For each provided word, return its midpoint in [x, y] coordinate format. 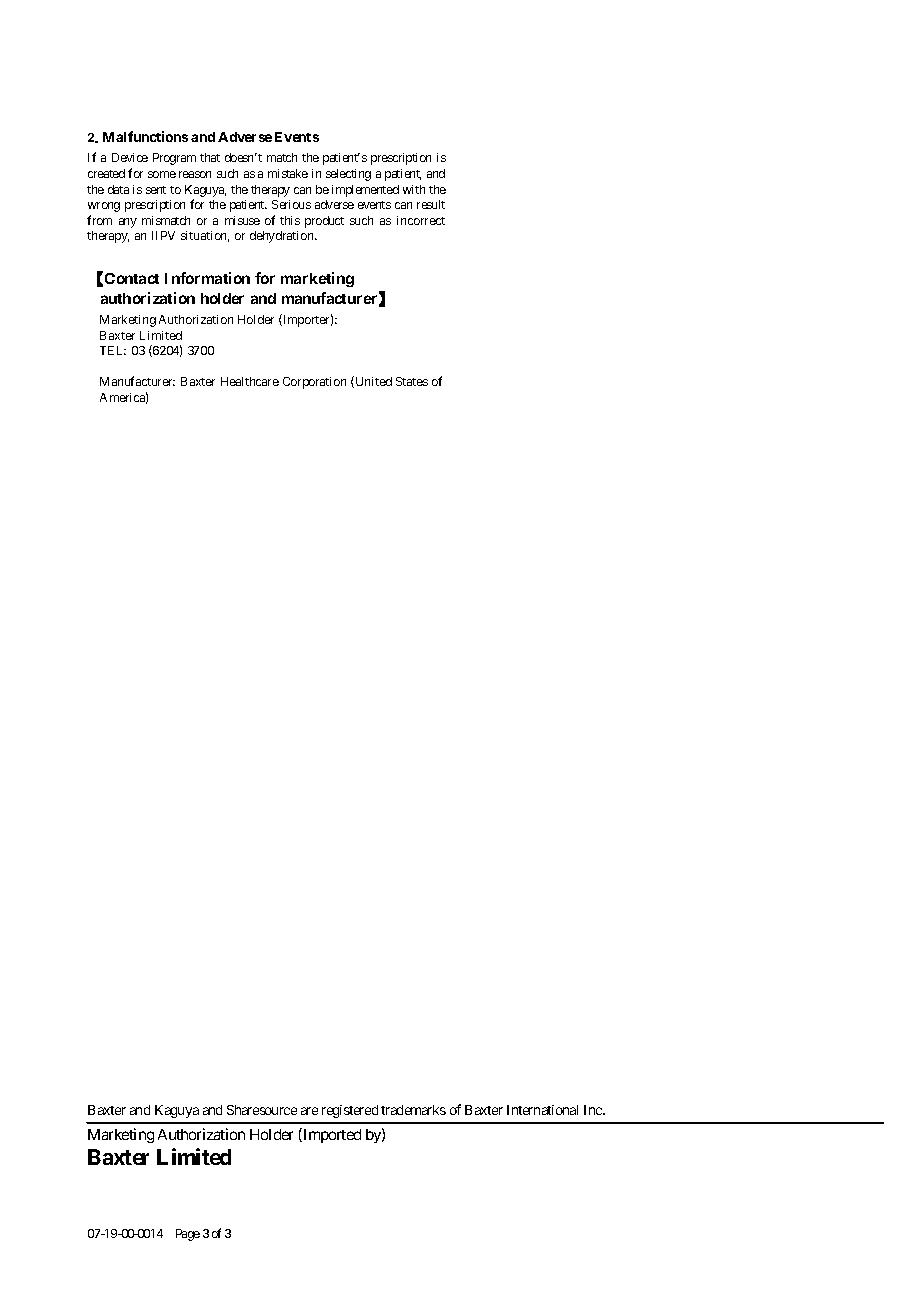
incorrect [421, 220]
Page [188, 1235]
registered [350, 1111]
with [414, 189]
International [542, 1110]
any [128, 223]
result [431, 204]
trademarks [413, 1110]
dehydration [283, 237]
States [412, 381]
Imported [331, 1135]
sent [156, 190]
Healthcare [250, 381]
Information [207, 278]
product [324, 222]
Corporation [314, 383]
